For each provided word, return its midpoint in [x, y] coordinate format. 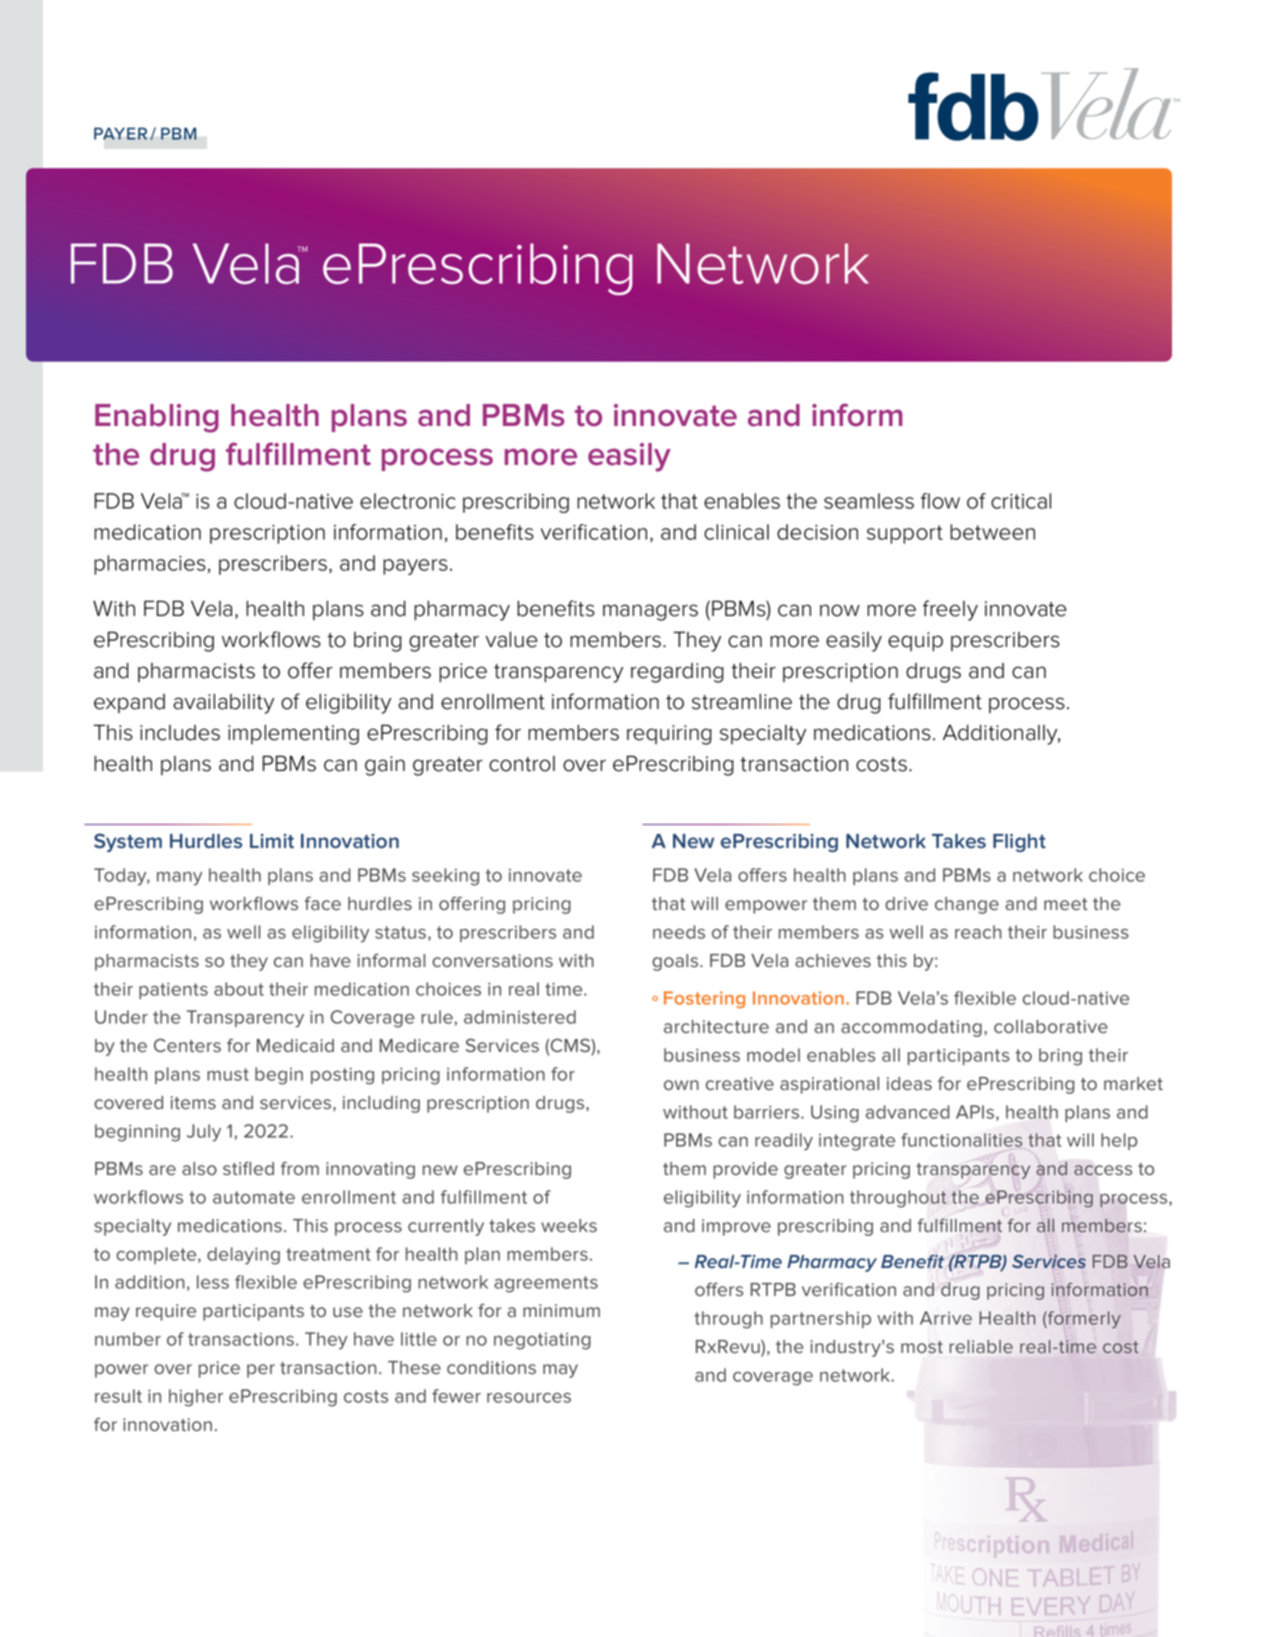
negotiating [542, 1341]
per [261, 1371]
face [322, 903]
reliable [981, 1346]
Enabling [157, 418]
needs [679, 932]
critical [1021, 501]
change [967, 905]
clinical [736, 532]
